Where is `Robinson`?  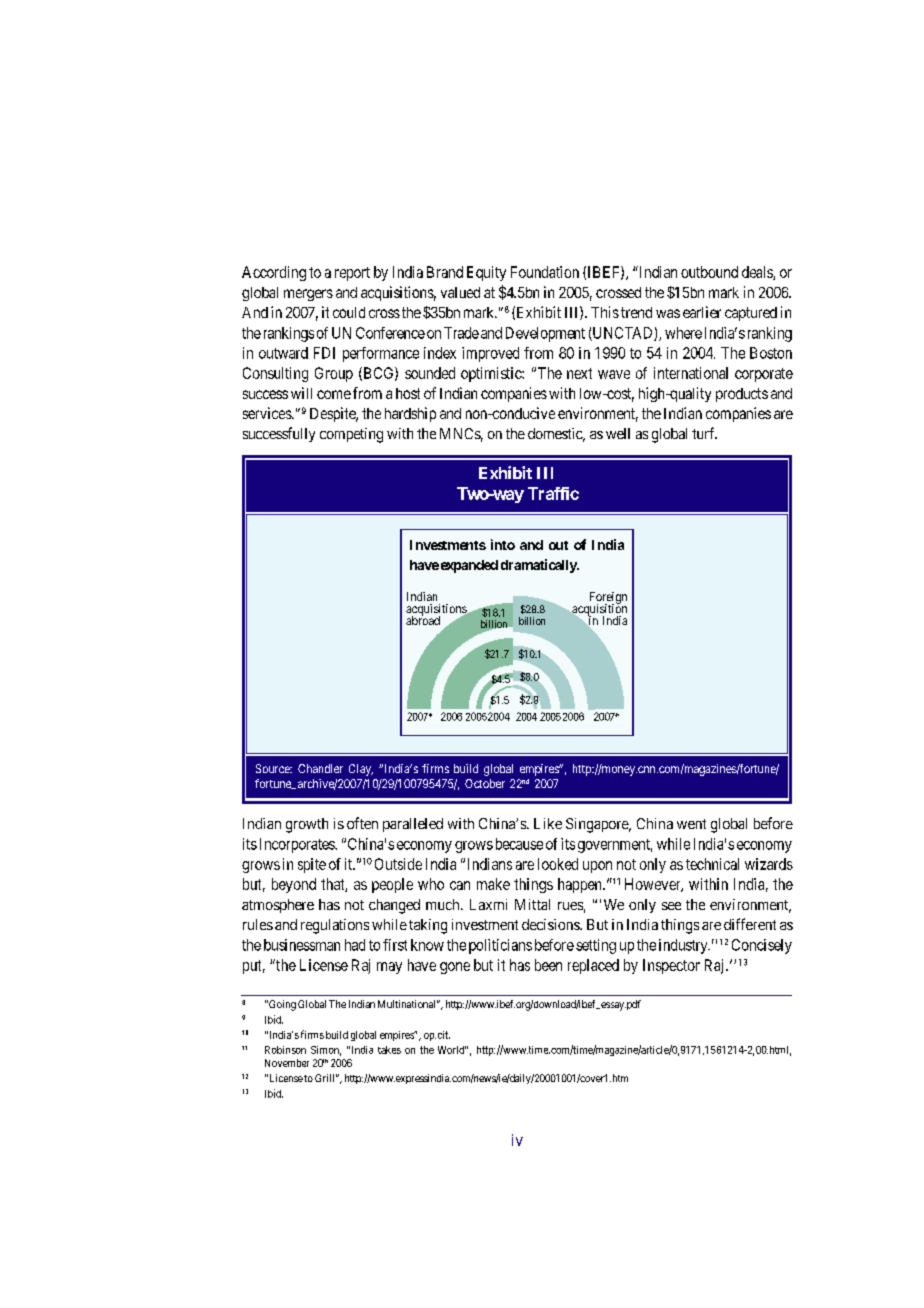 Robinson is located at coordinates (285, 1050).
